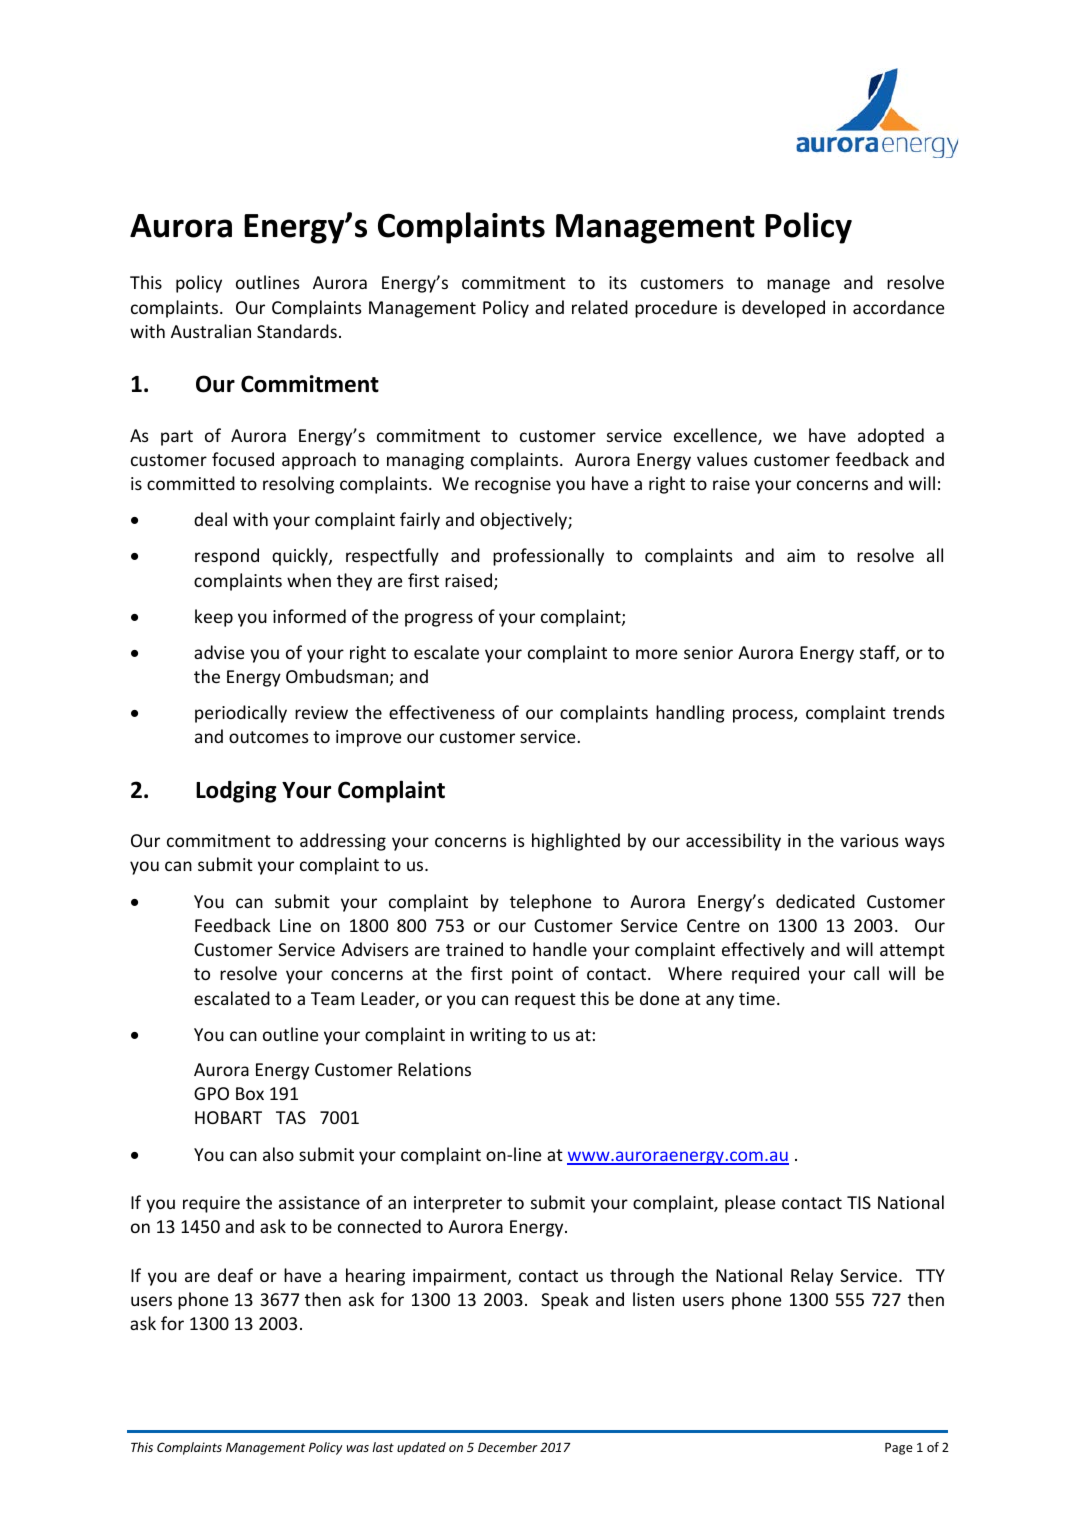  What do you see at coordinates (358, 1448) in the screenshot?
I see `was` at bounding box center [358, 1448].
